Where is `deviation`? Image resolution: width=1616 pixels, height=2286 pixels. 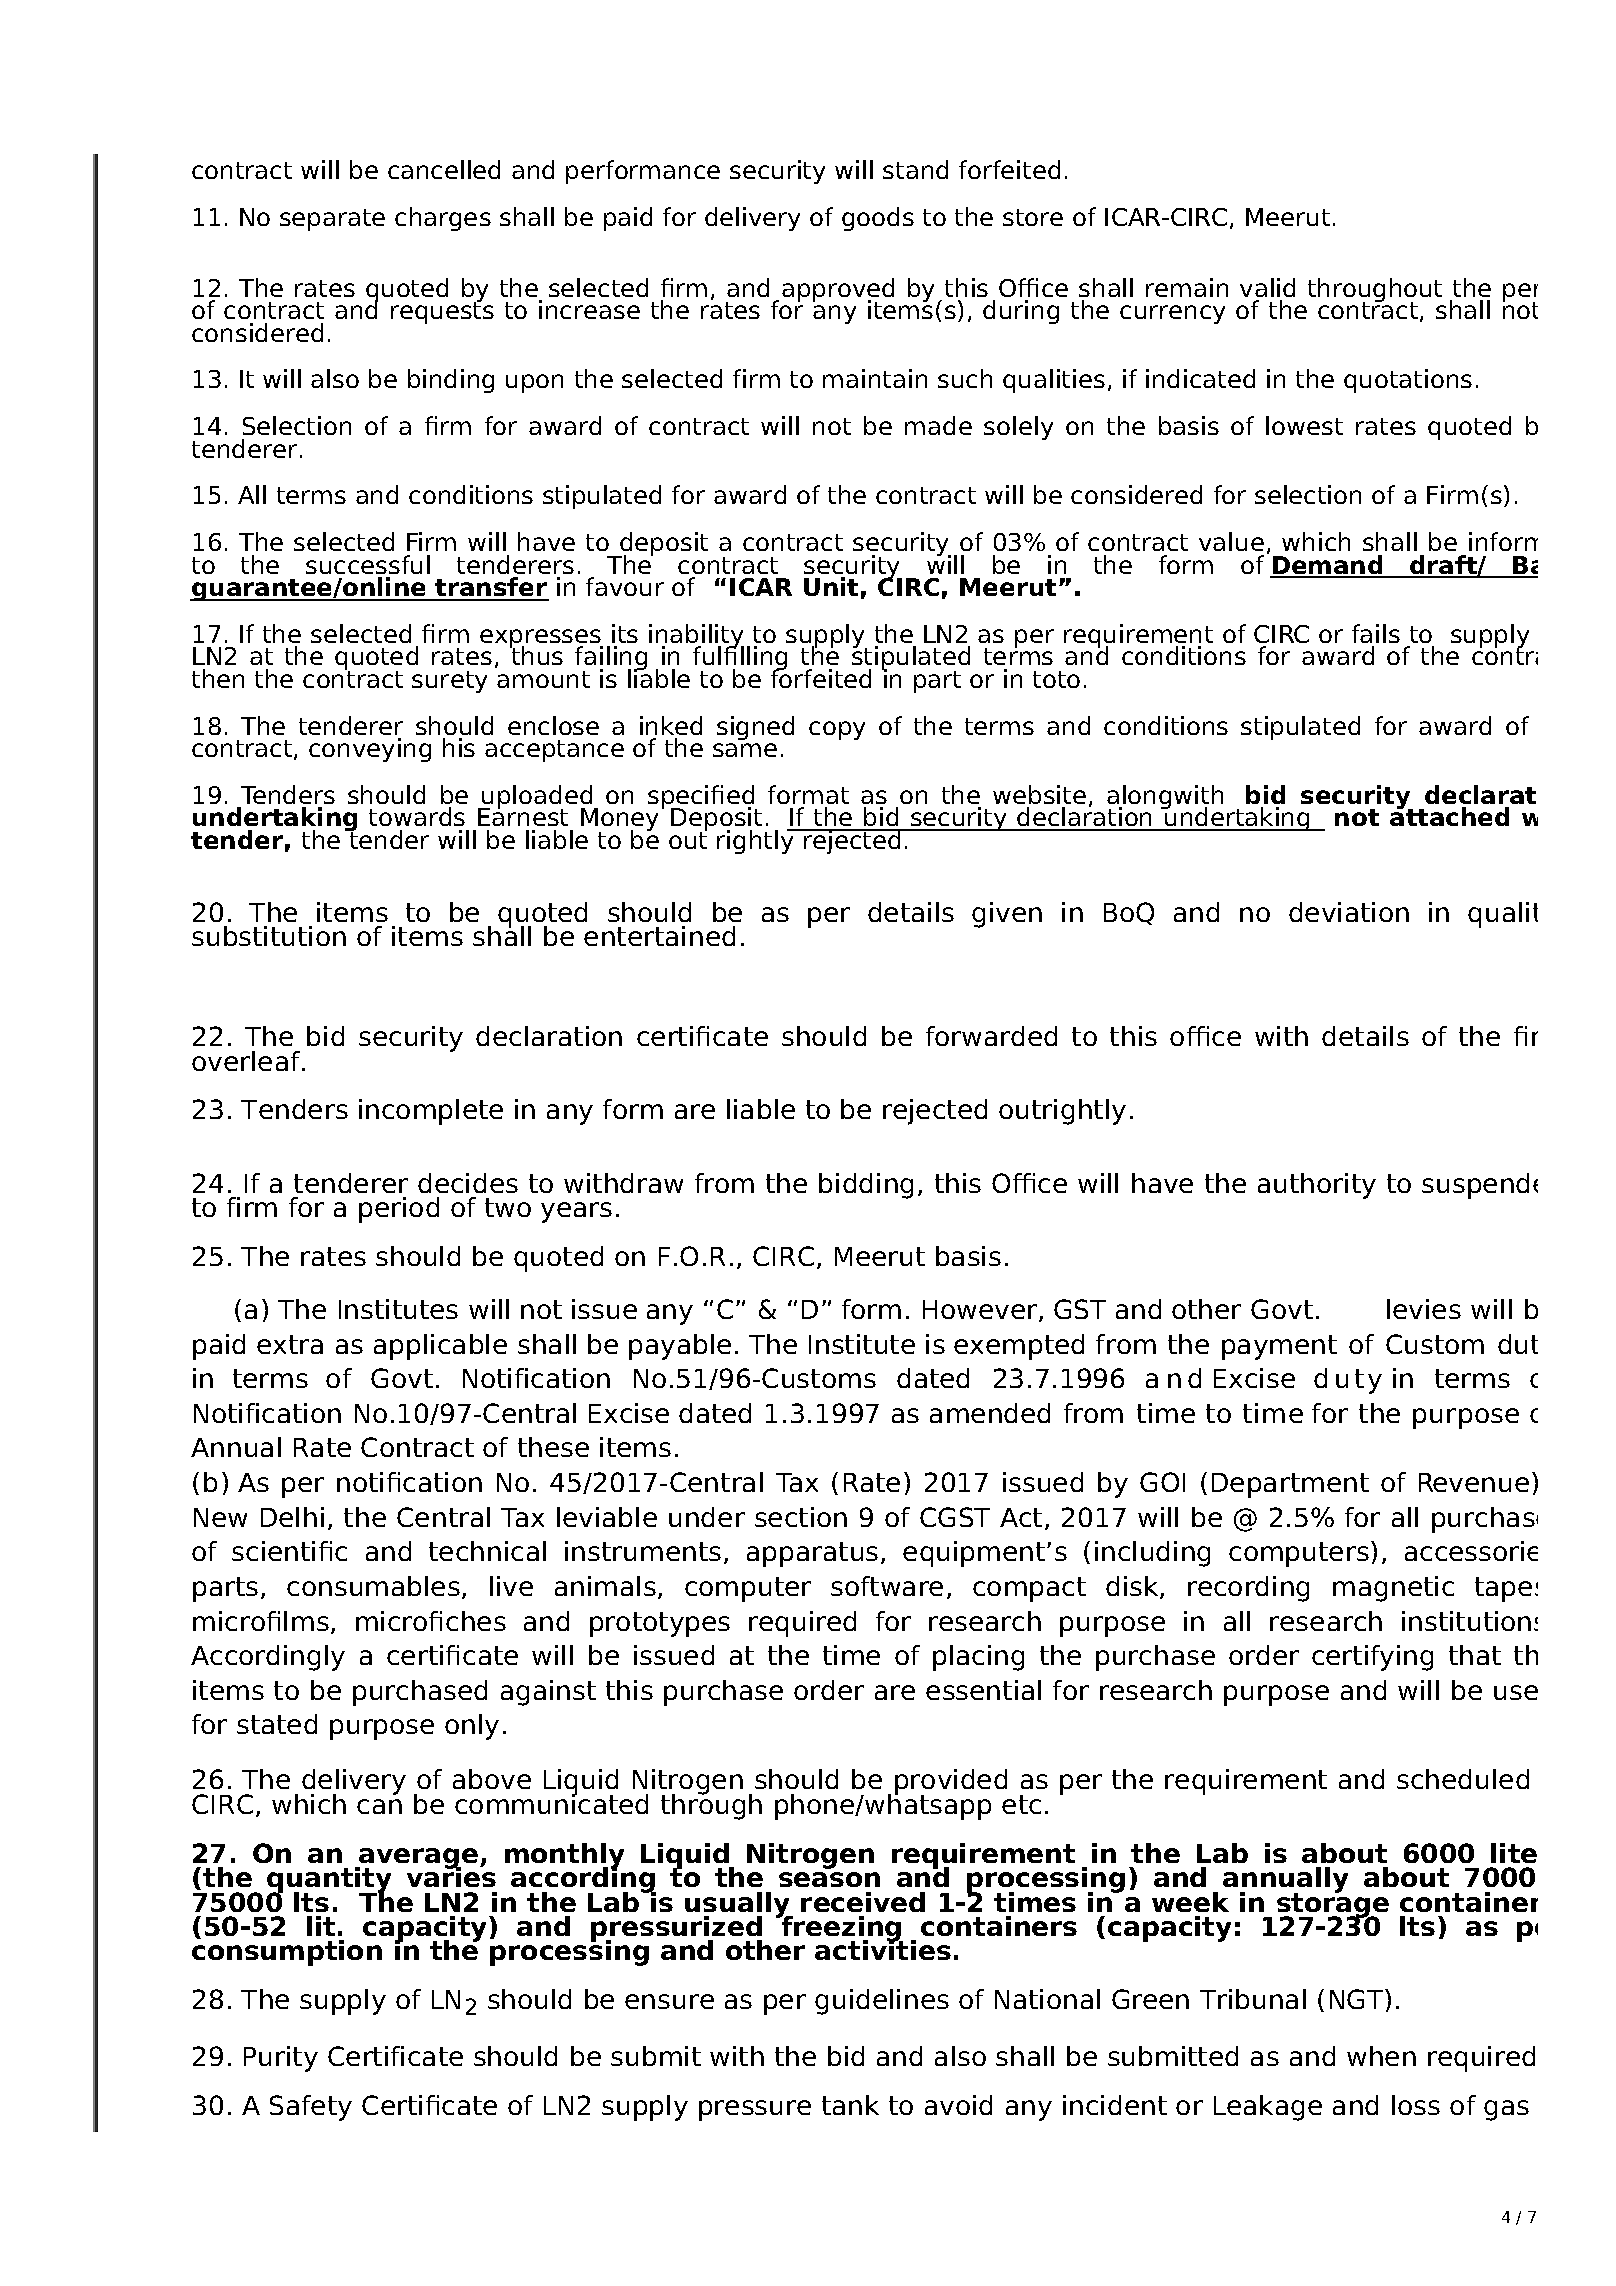 deviation is located at coordinates (1349, 912).
